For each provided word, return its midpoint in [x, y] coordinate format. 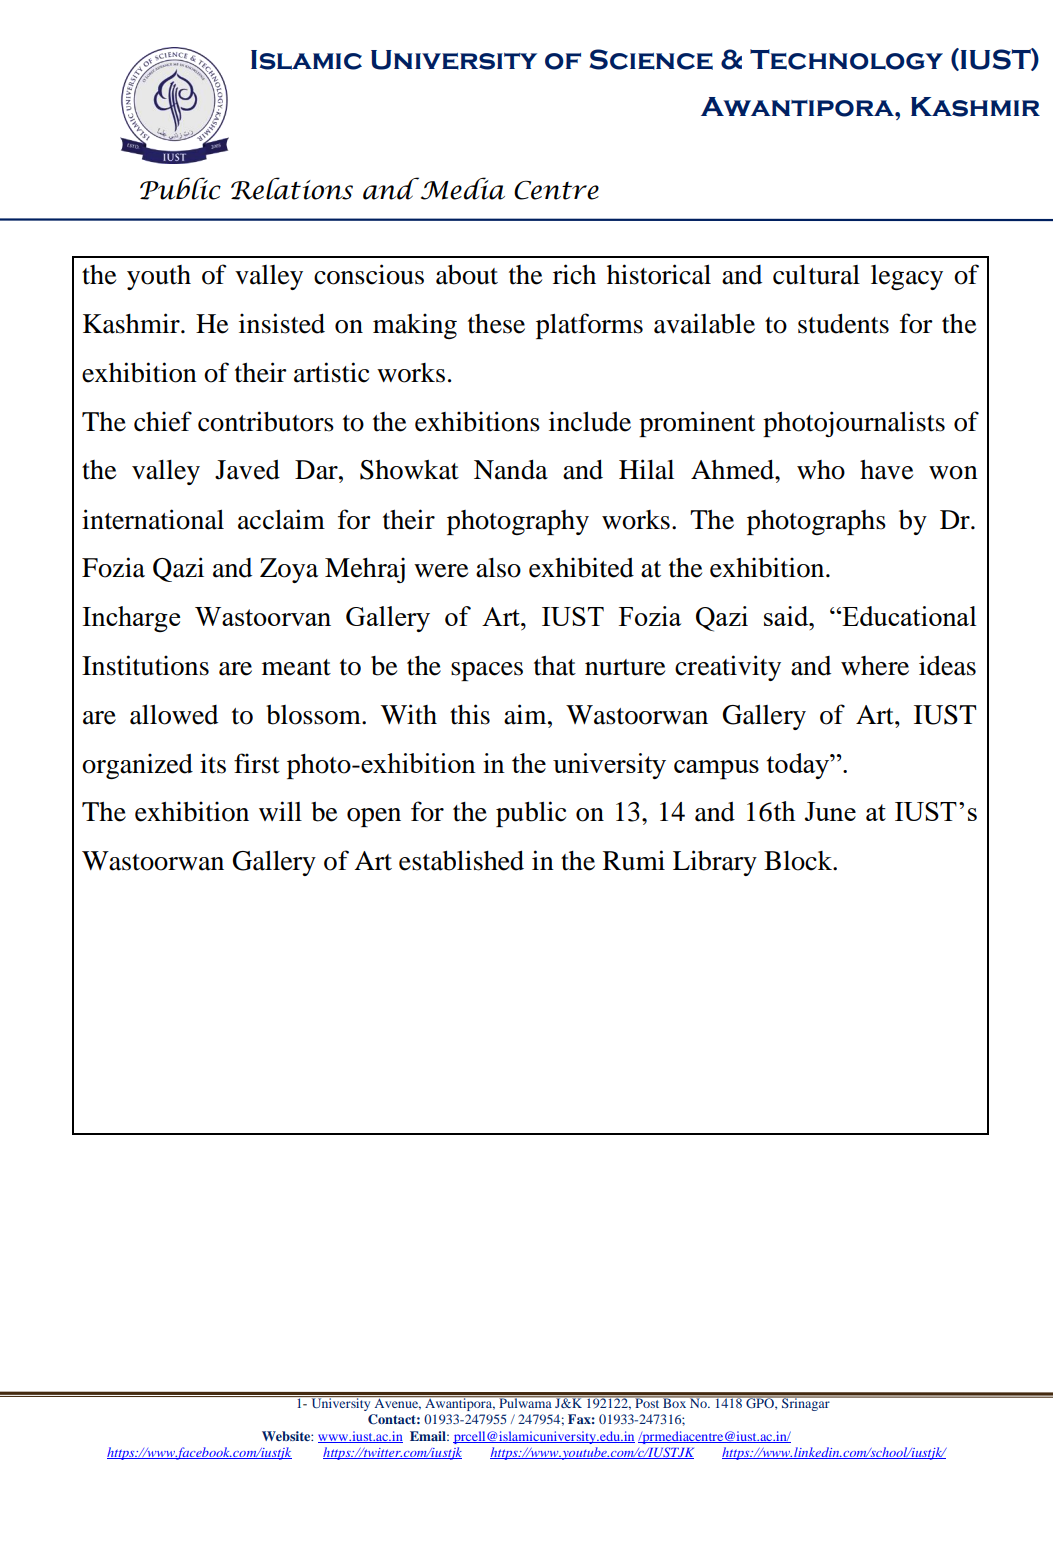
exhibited [581, 567]
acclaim [281, 519]
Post [647, 1402]
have [886, 470]
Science [651, 59]
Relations [292, 188]
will [280, 811]
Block [799, 861]
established [461, 860]
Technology [846, 59]
